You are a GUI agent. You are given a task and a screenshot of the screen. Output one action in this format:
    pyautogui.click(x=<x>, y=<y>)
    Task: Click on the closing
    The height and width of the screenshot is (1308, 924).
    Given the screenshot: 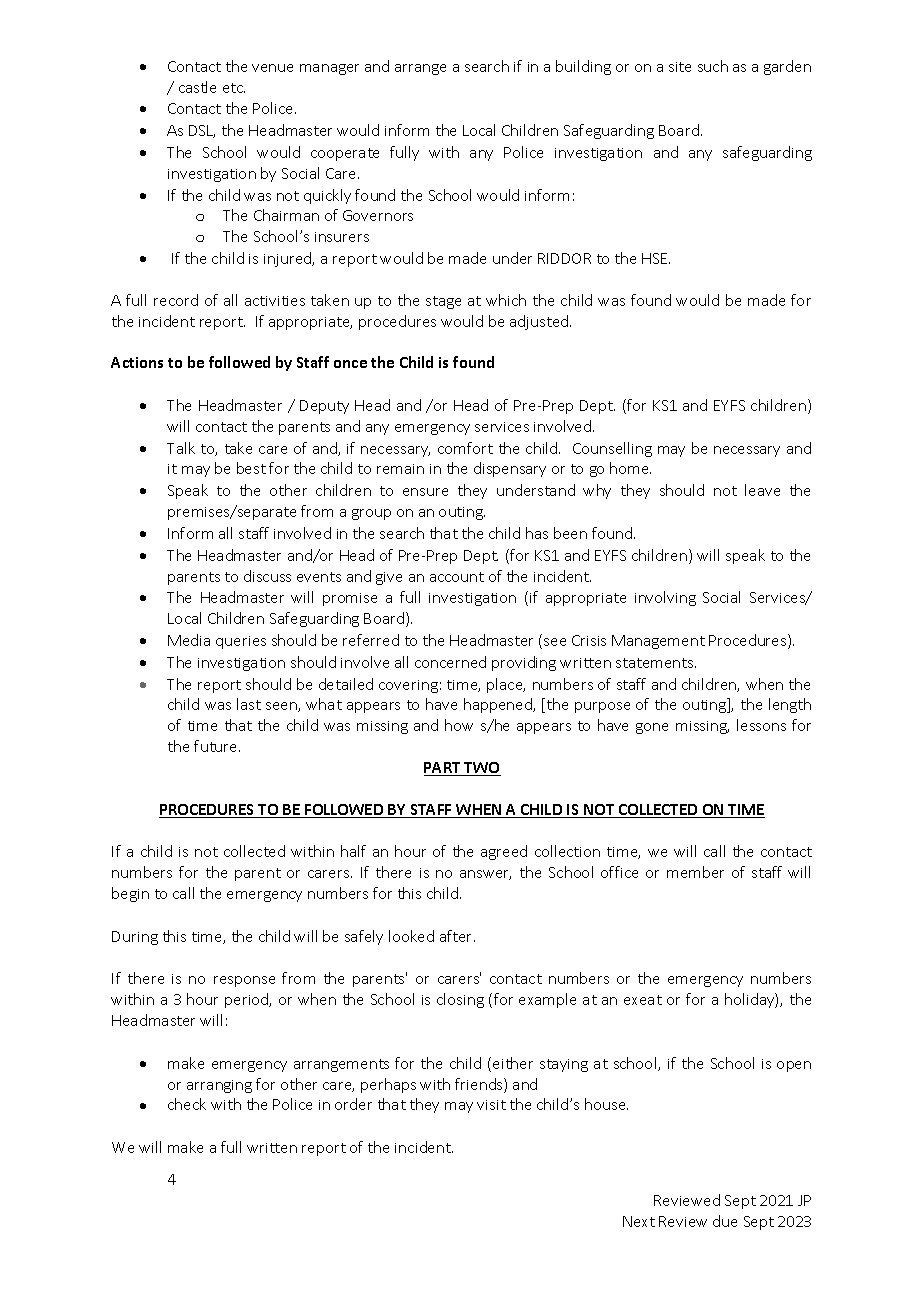 What is the action you would take?
    pyautogui.click(x=460, y=1000)
